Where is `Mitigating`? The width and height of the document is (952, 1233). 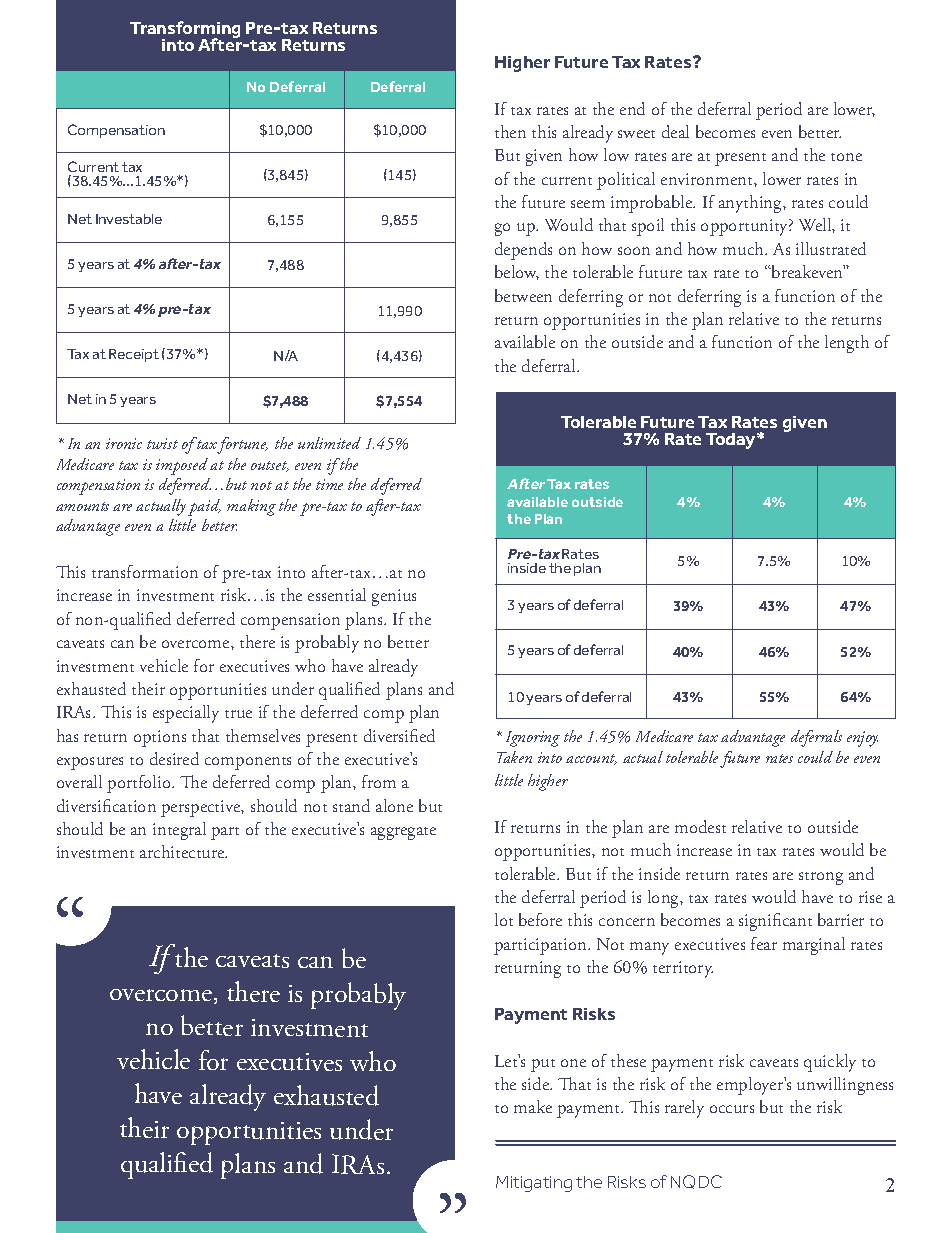
Mitigating is located at coordinates (534, 1184).
